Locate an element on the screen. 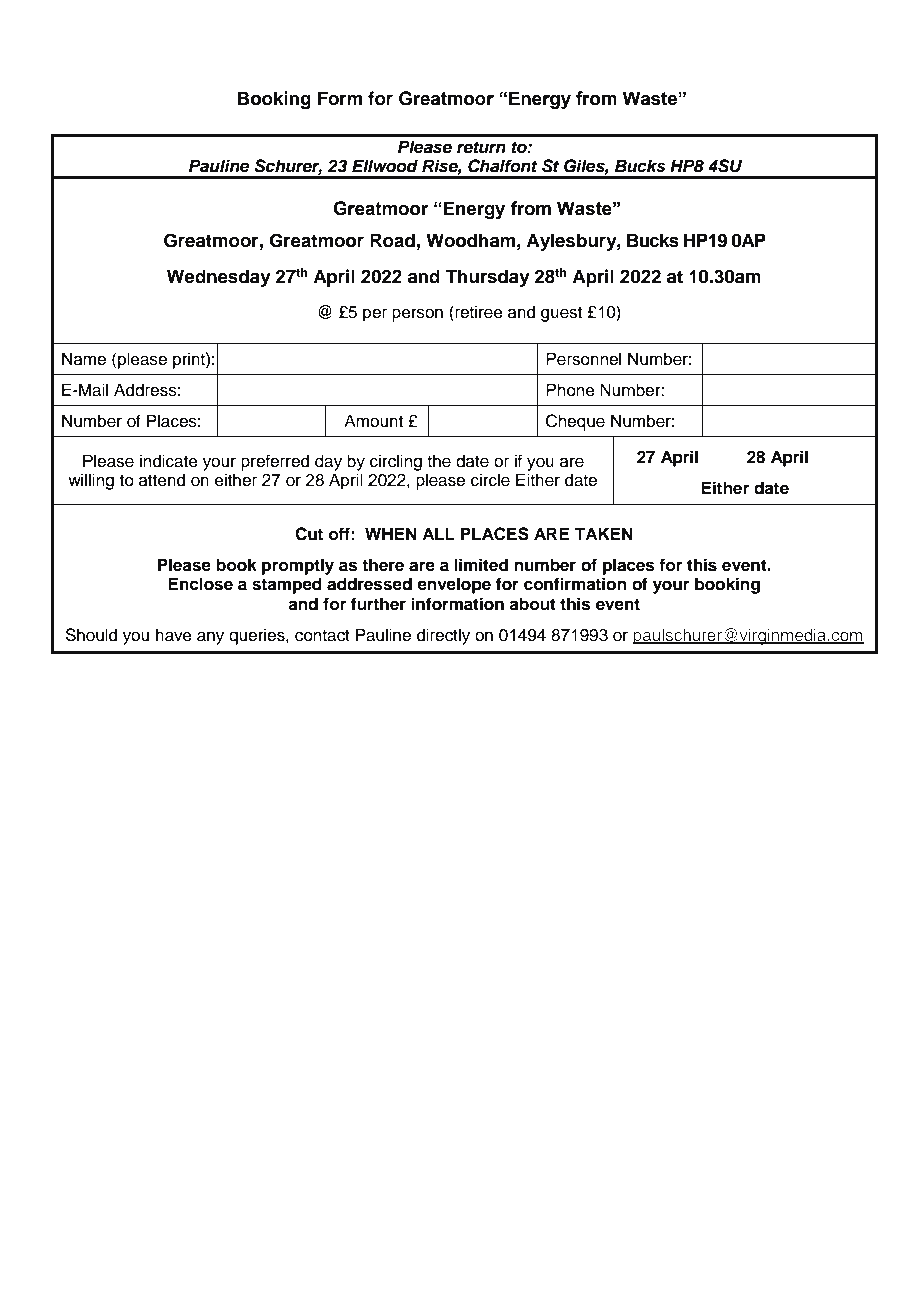 This screenshot has width=924, height=1308. contact is located at coordinates (322, 636).
